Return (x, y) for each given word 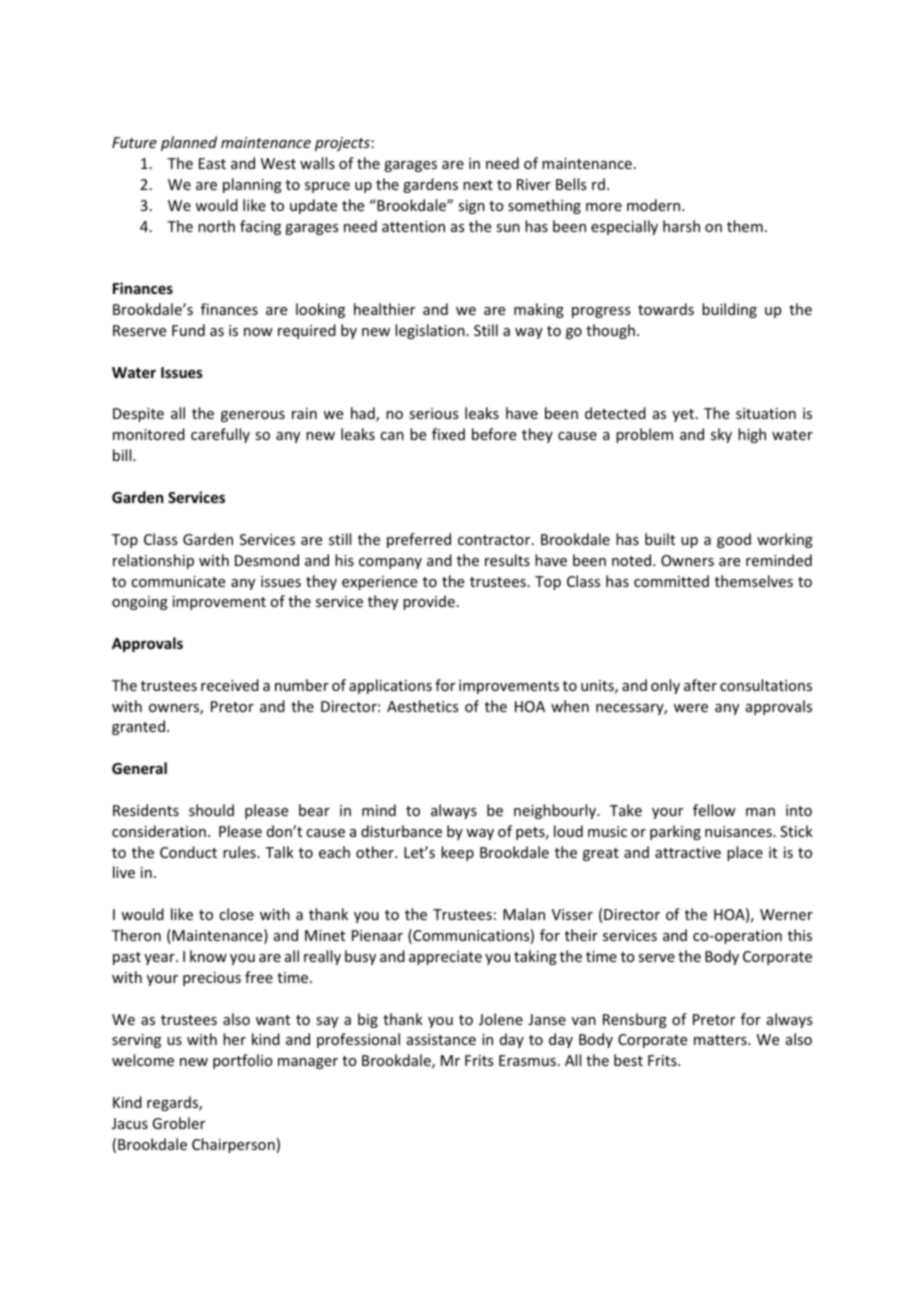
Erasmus (527, 1060)
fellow (714, 810)
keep (457, 853)
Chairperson (233, 1145)
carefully (220, 435)
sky (721, 435)
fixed (448, 434)
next (478, 185)
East (212, 163)
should (211, 810)
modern (655, 205)
